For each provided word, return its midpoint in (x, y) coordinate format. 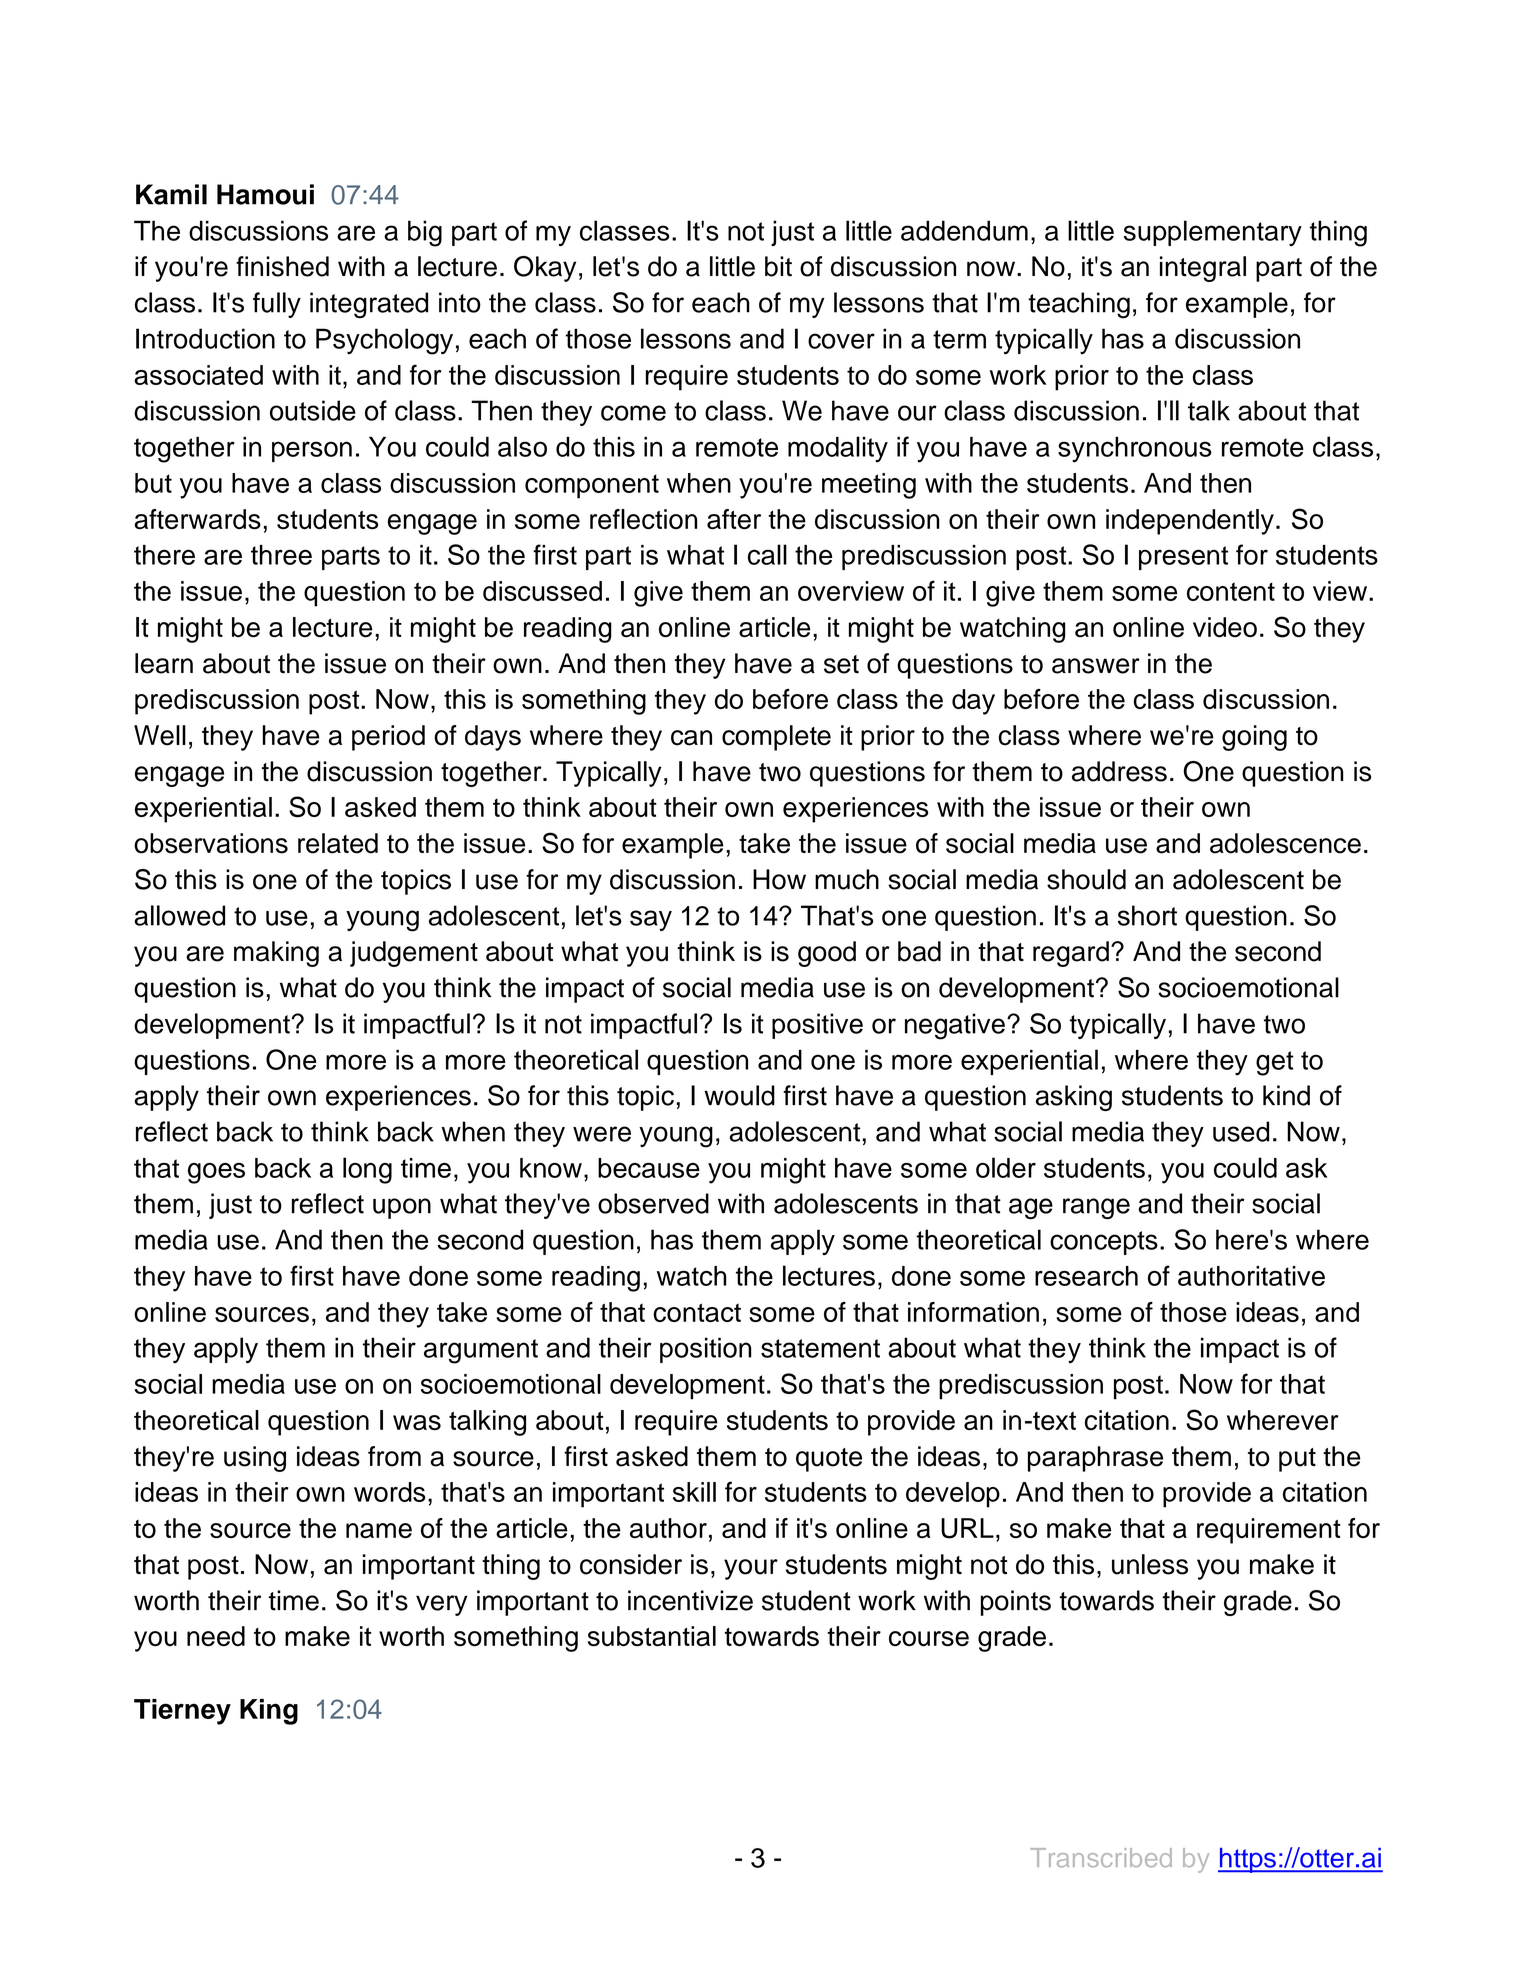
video (1225, 627)
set (841, 664)
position (706, 1350)
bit (778, 266)
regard (1071, 954)
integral (1203, 269)
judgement (414, 954)
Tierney (182, 1712)
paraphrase (1095, 1459)
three (281, 555)
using (255, 1459)
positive (817, 1026)
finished (282, 266)
